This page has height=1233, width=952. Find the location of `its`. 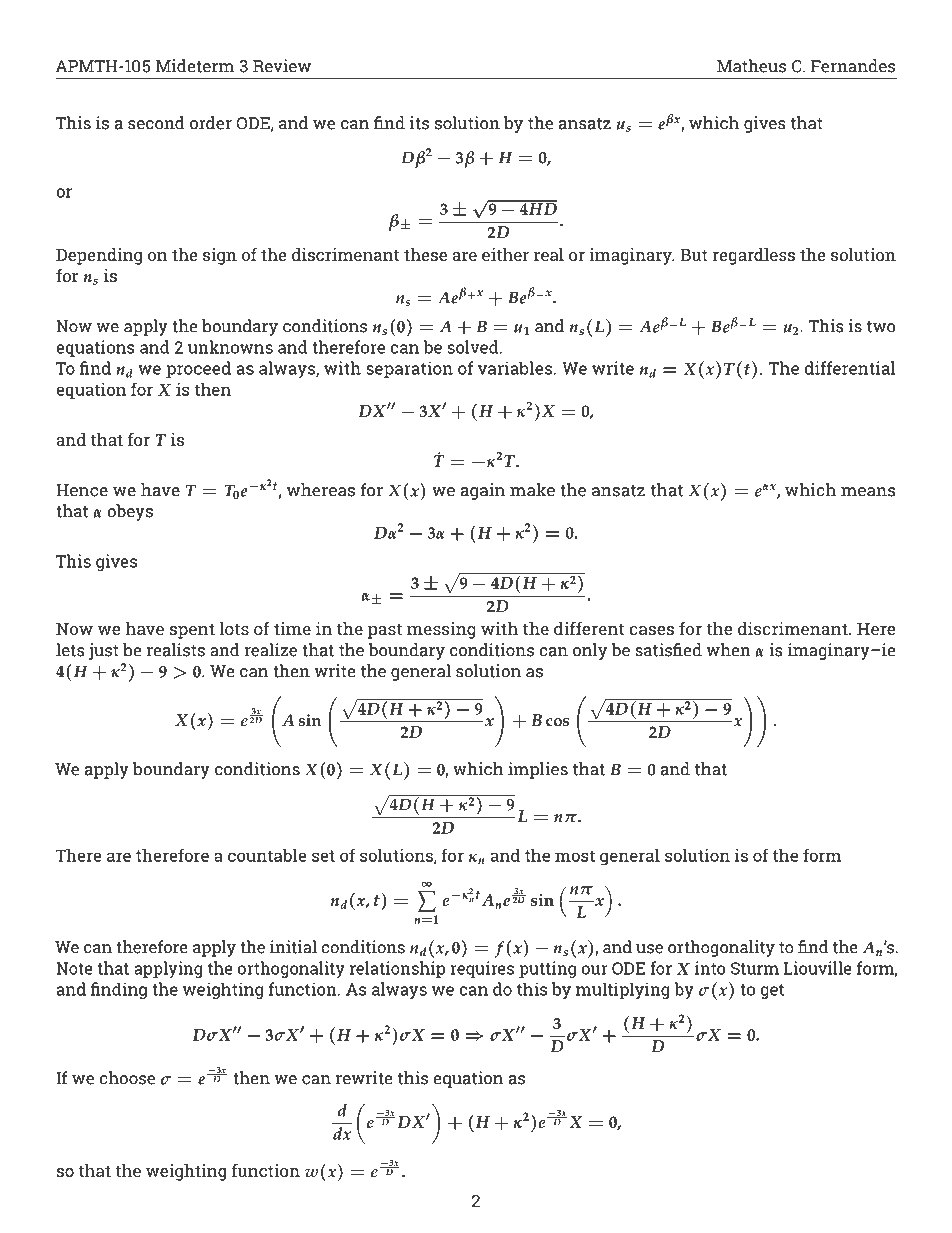

its is located at coordinates (419, 123).
